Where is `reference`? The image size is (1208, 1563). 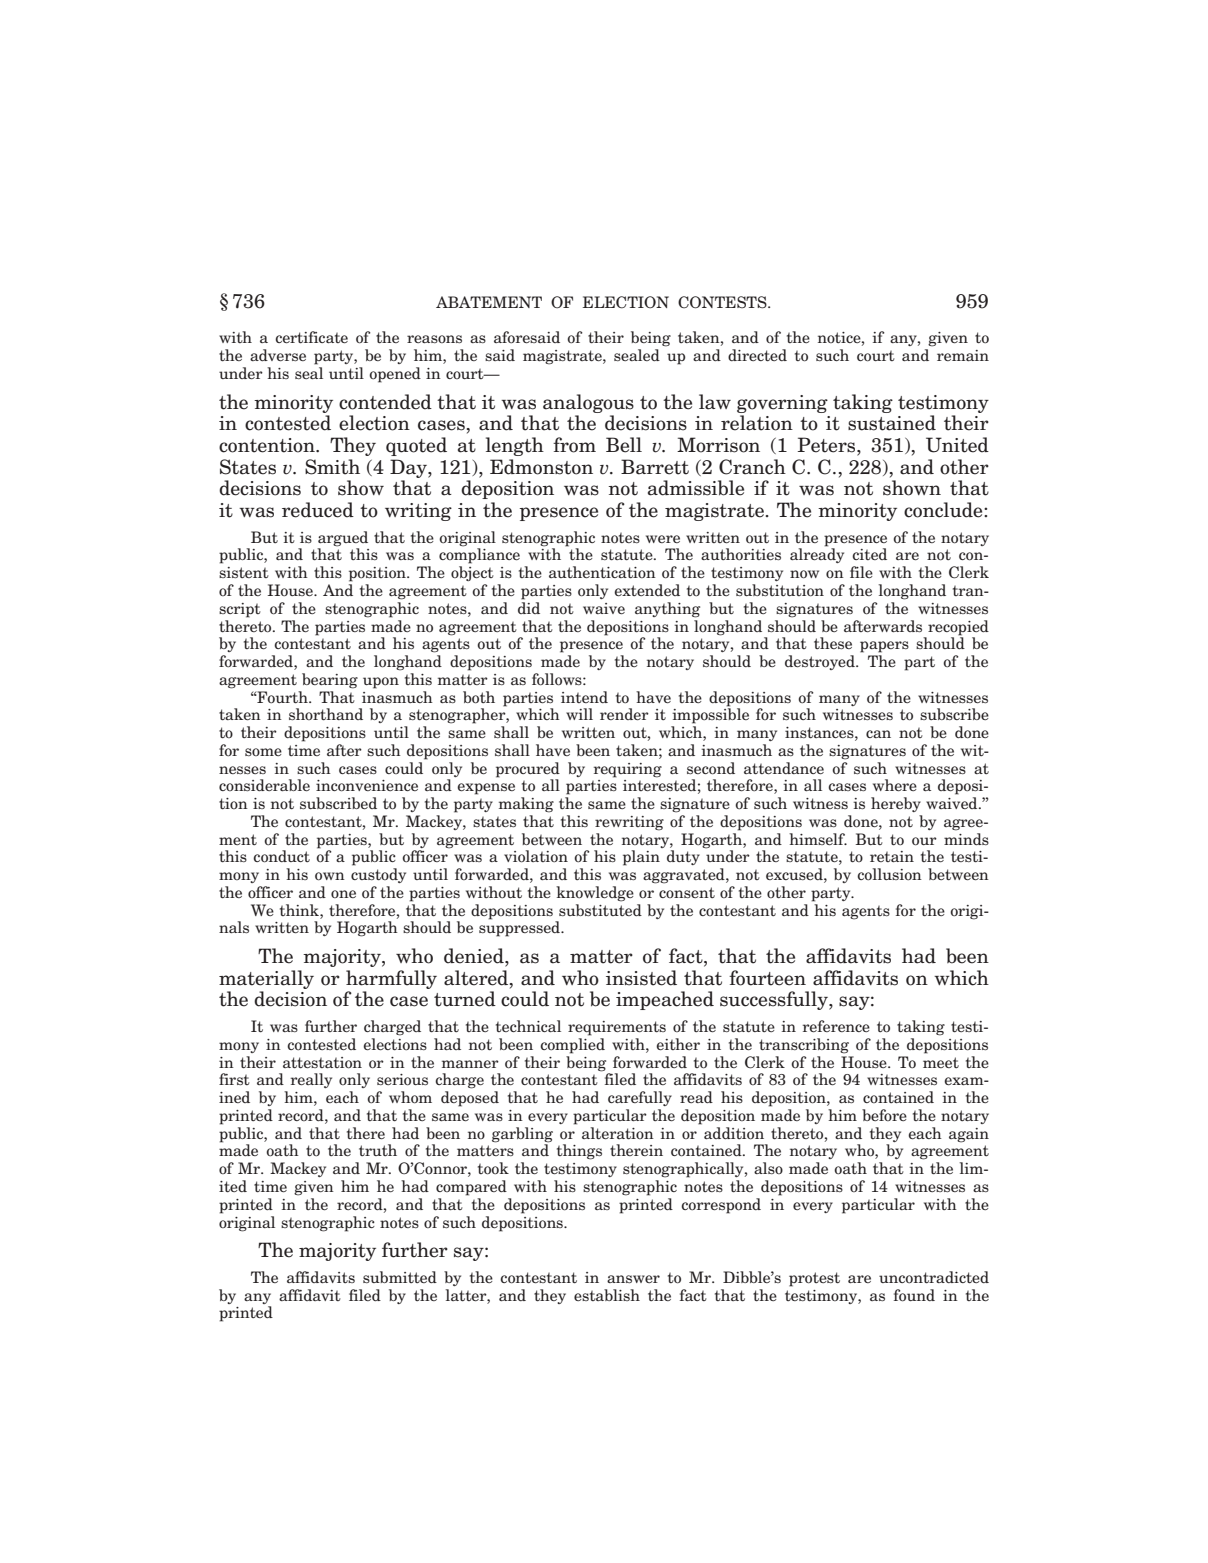 reference is located at coordinates (836, 1026).
